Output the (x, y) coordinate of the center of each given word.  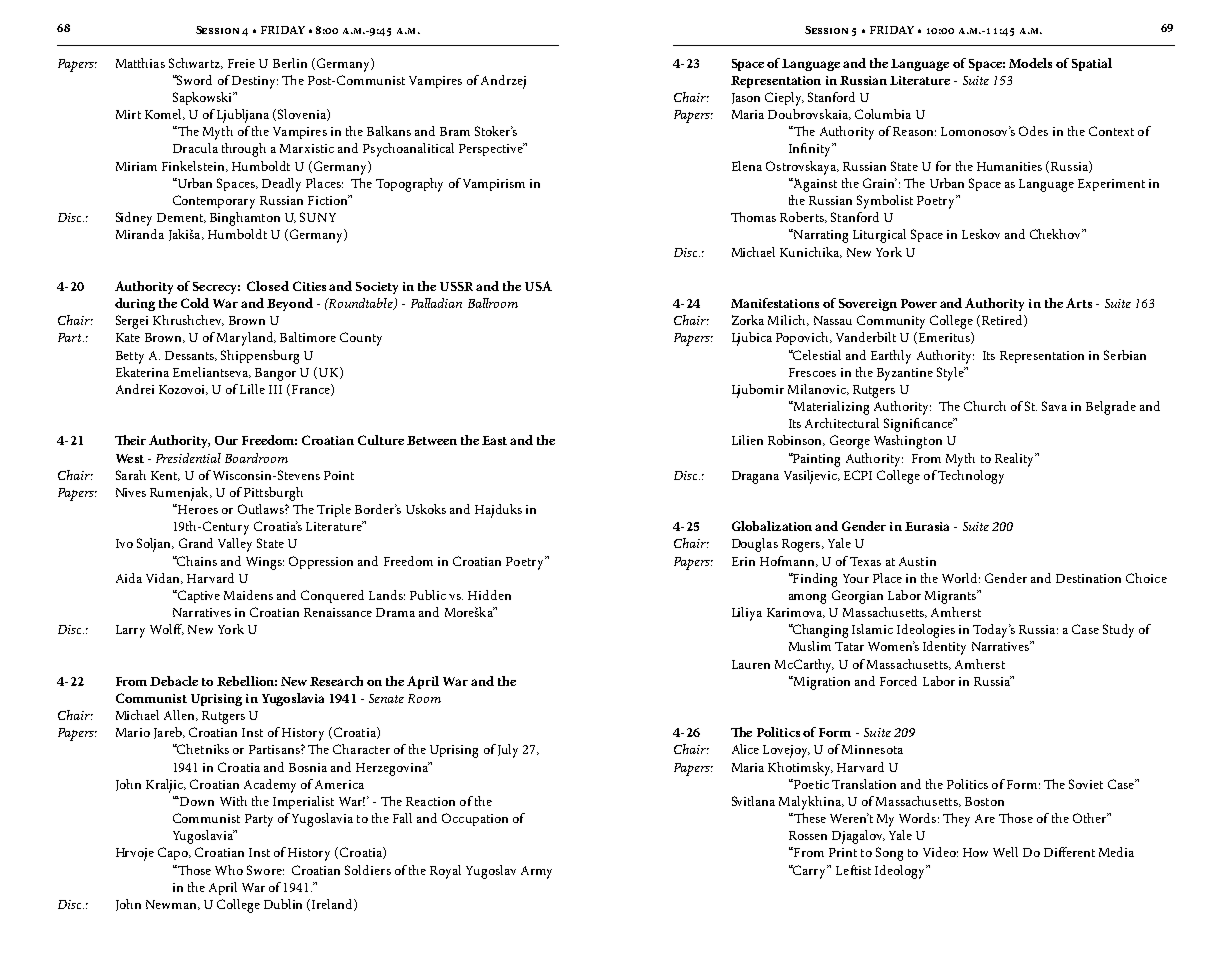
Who (229, 870)
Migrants (951, 597)
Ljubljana (243, 116)
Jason (746, 98)
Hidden (489, 595)
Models (1030, 63)
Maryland (246, 339)
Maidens (248, 595)
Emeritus (944, 338)
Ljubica (752, 339)
